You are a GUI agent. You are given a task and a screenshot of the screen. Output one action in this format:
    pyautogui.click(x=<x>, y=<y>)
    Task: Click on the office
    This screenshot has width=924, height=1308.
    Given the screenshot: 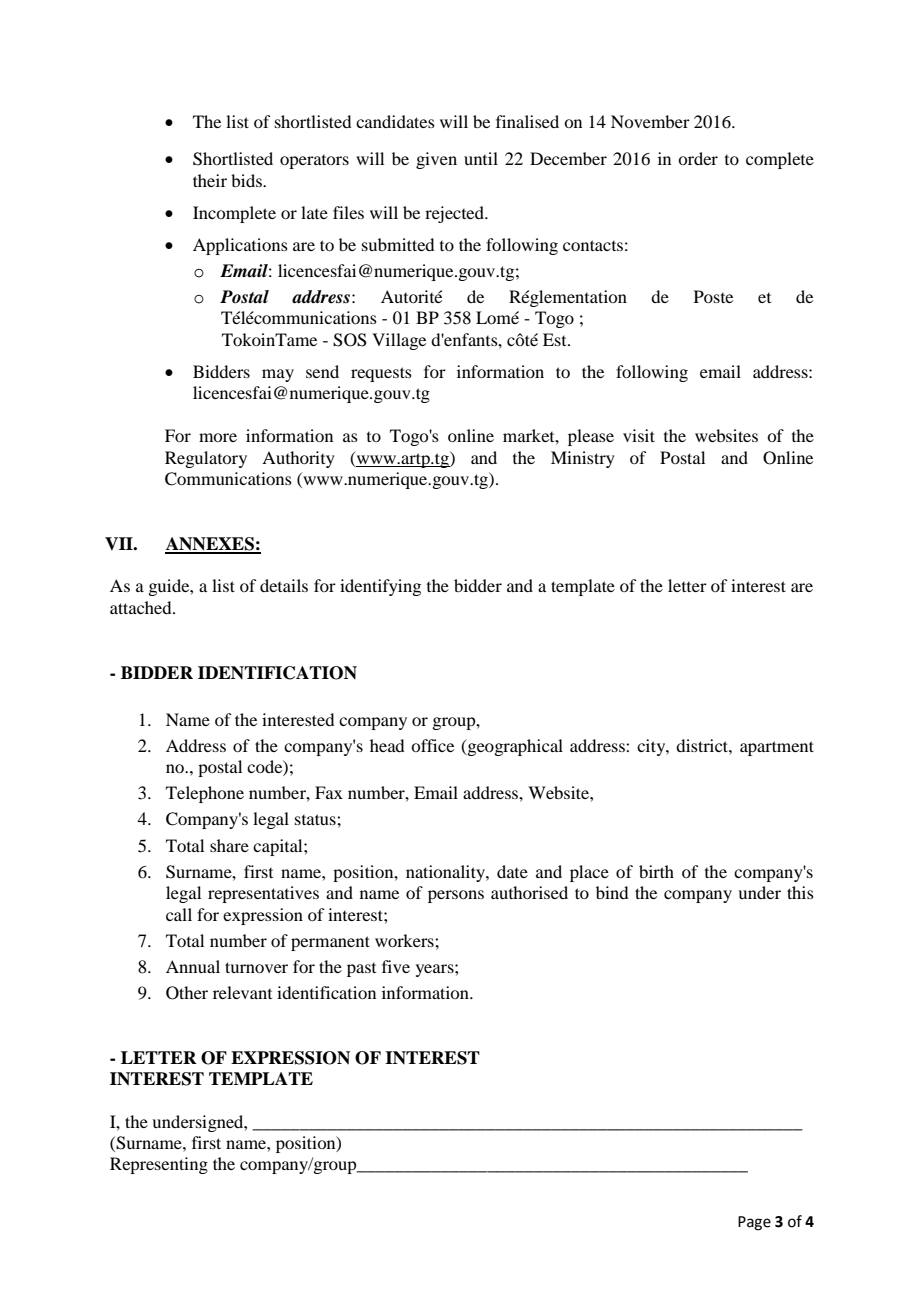 What is the action you would take?
    pyautogui.click(x=432, y=745)
